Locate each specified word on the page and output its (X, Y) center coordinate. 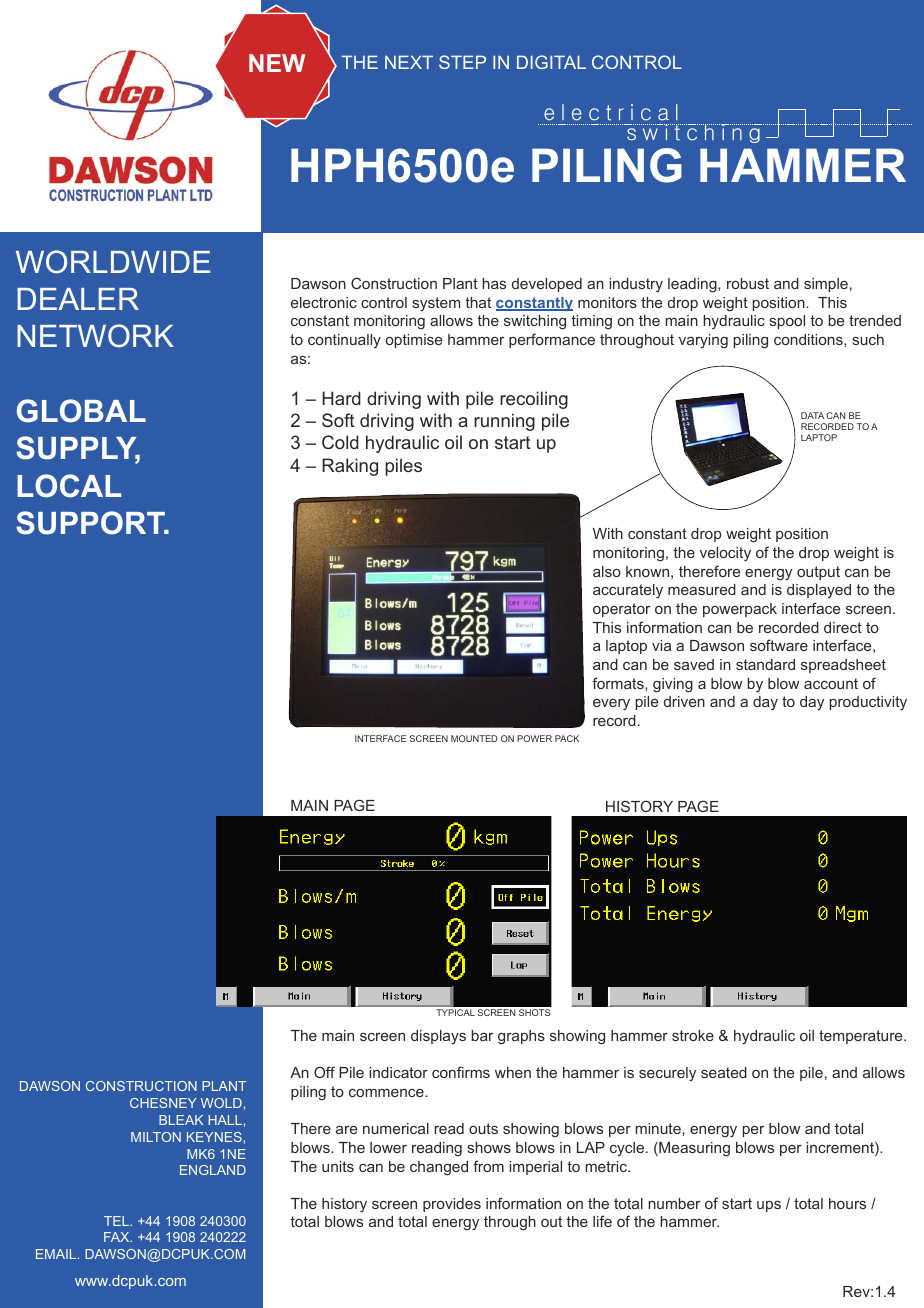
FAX (118, 1237)
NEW (277, 63)
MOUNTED (474, 738)
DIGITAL (551, 62)
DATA (812, 415)
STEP (462, 62)
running (504, 422)
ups (769, 1206)
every (611, 705)
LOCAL (69, 486)
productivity (868, 703)
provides (452, 1205)
